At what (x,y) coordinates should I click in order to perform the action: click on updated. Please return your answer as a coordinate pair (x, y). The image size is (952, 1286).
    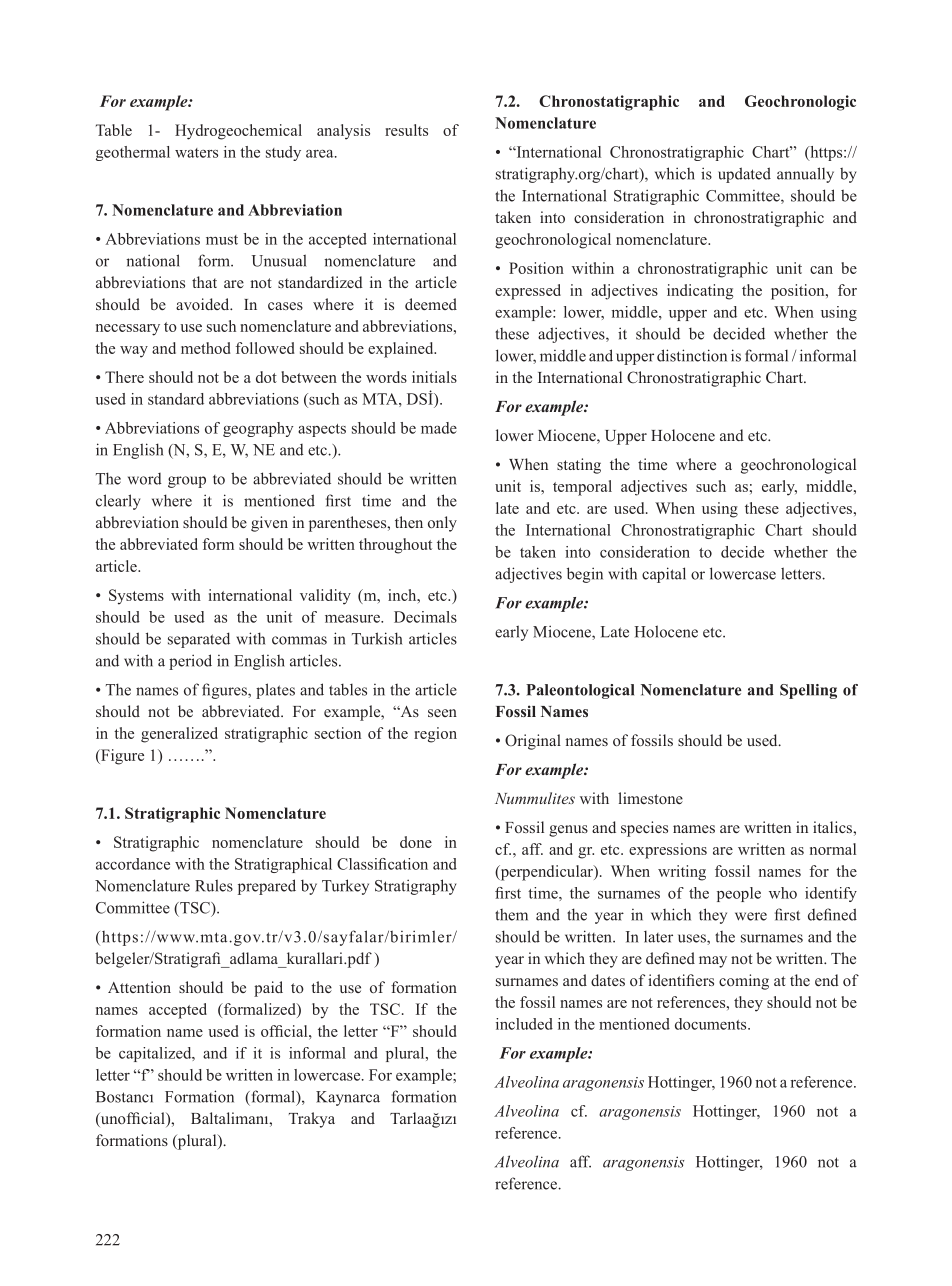
    Looking at the image, I should click on (744, 175).
